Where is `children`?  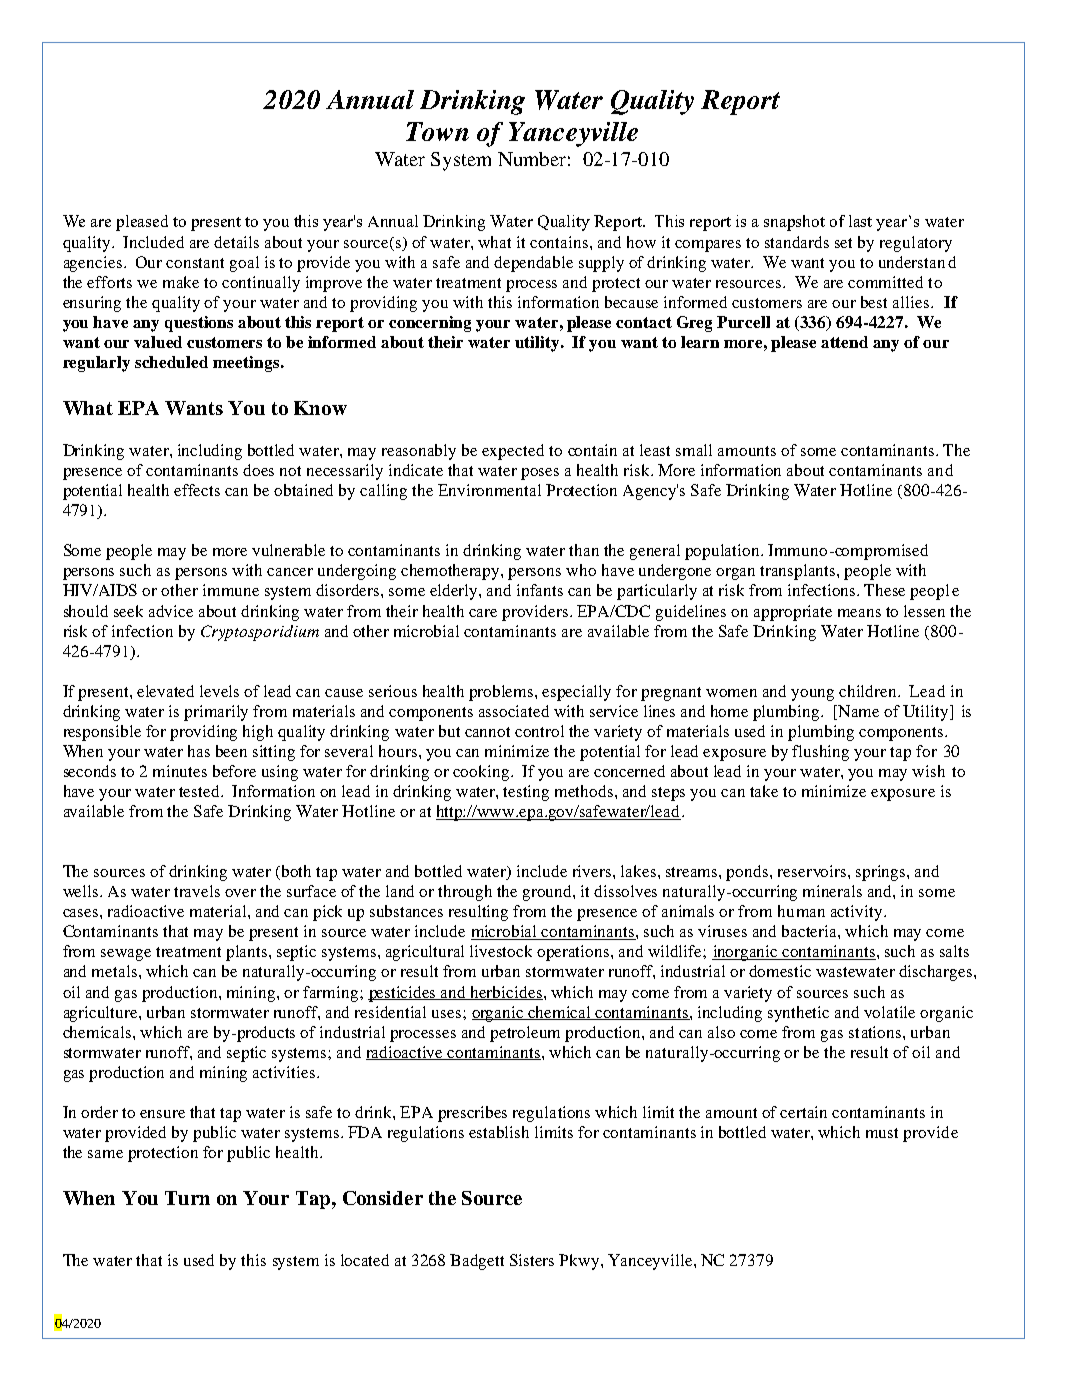
children is located at coordinates (869, 691).
